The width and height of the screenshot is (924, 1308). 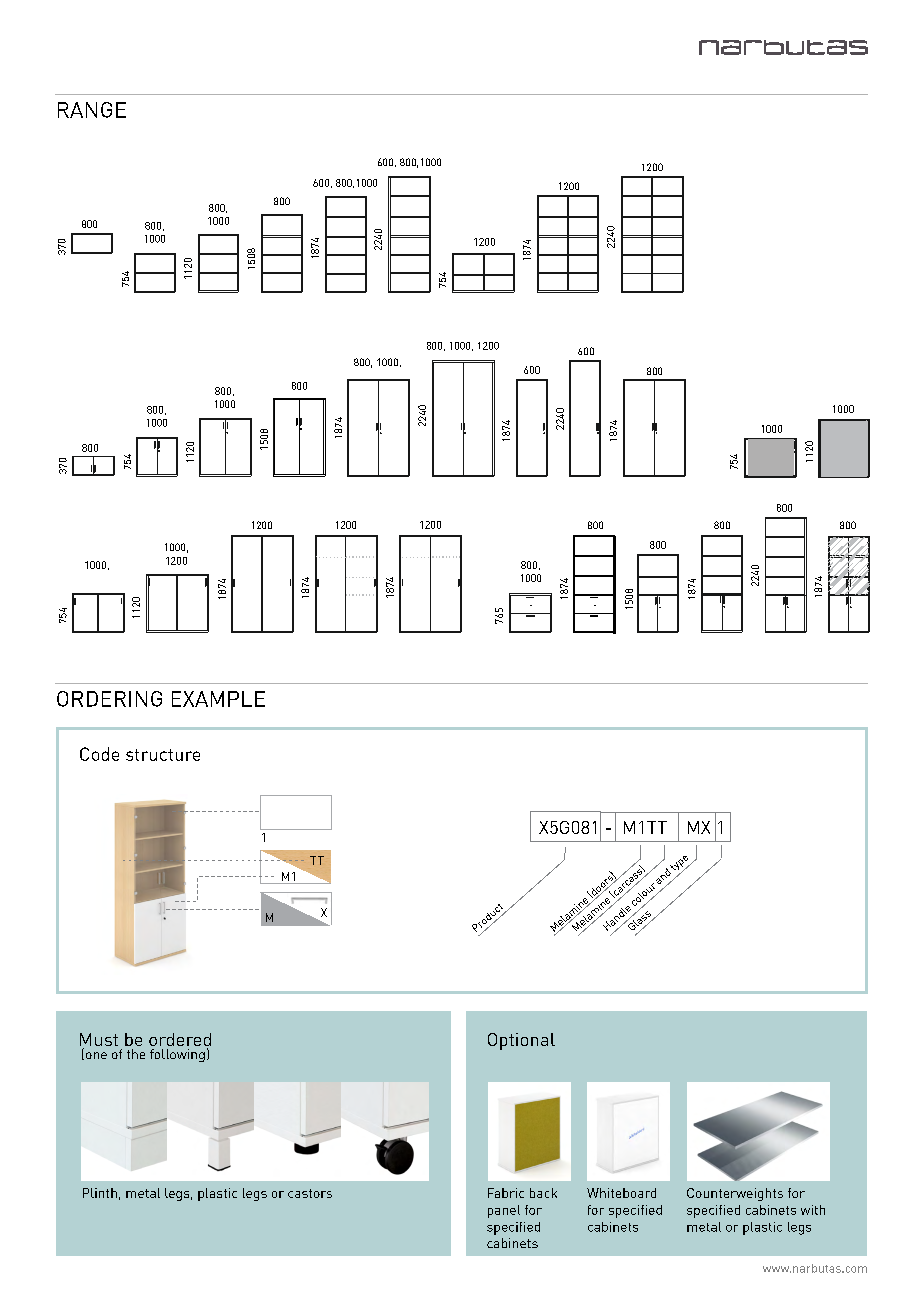 What do you see at coordinates (521, 1041) in the screenshot?
I see `Optional` at bounding box center [521, 1041].
